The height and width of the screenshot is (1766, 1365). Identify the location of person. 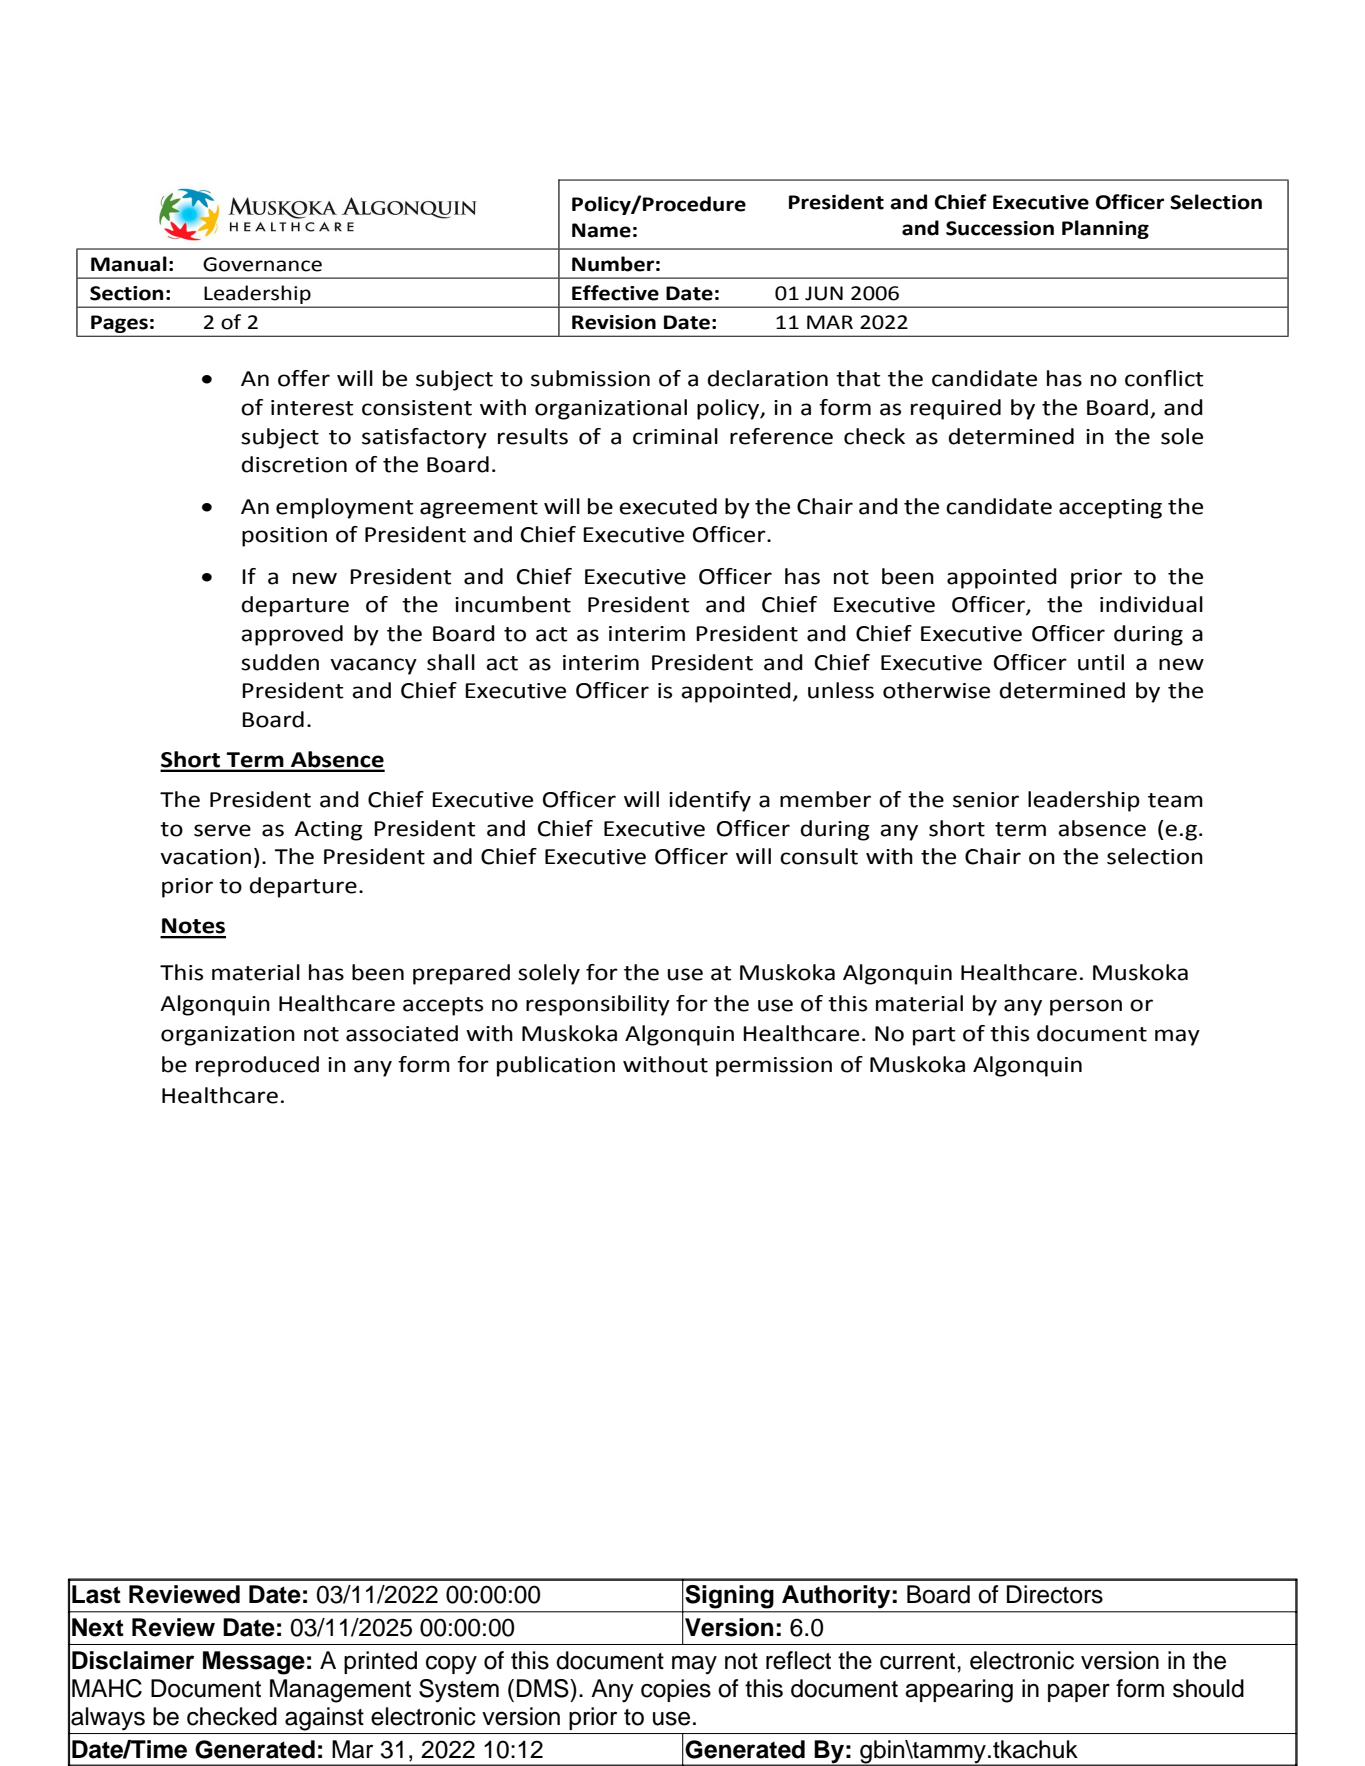
(1086, 1007).
